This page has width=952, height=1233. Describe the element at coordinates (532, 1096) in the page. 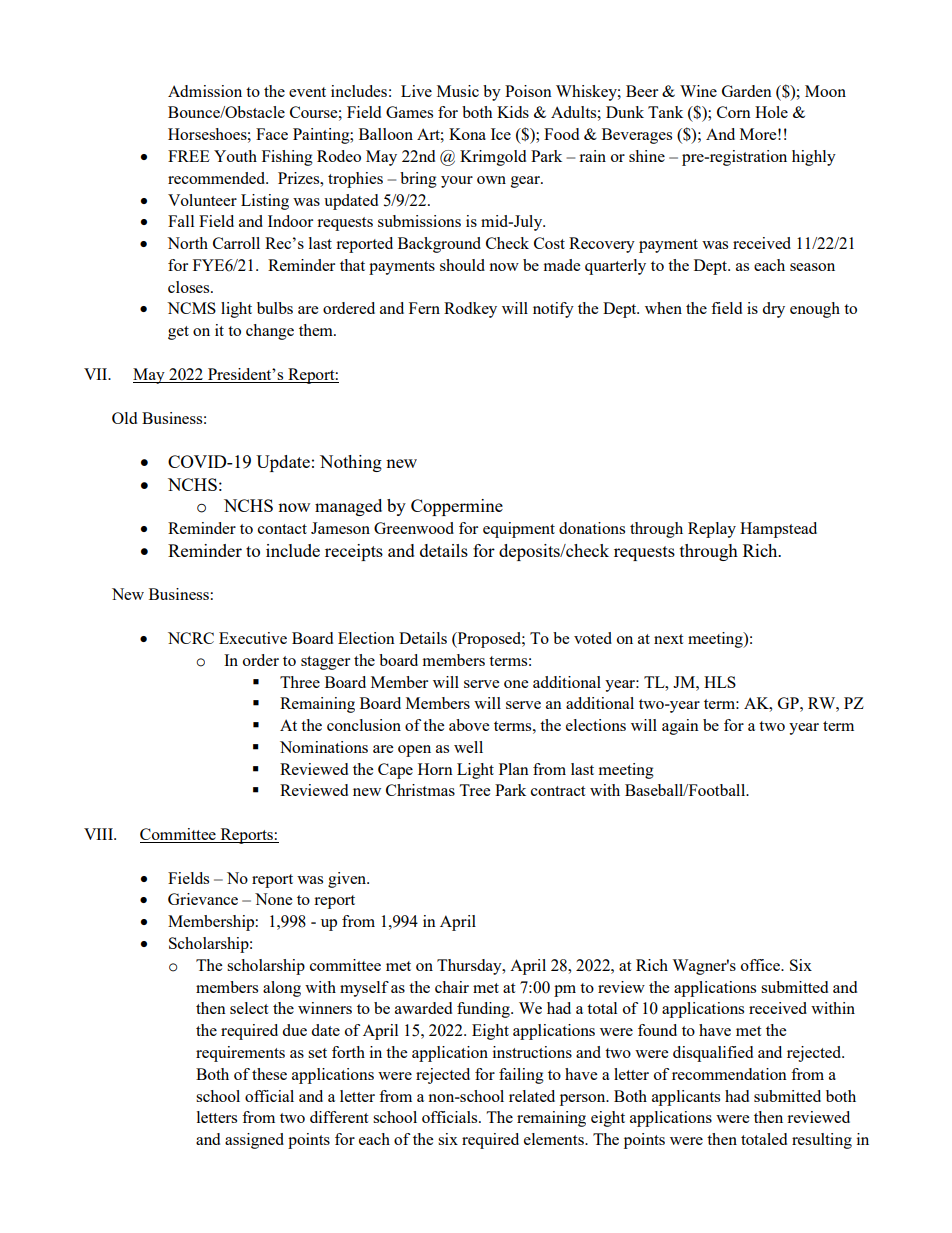

I see `related` at that location.
